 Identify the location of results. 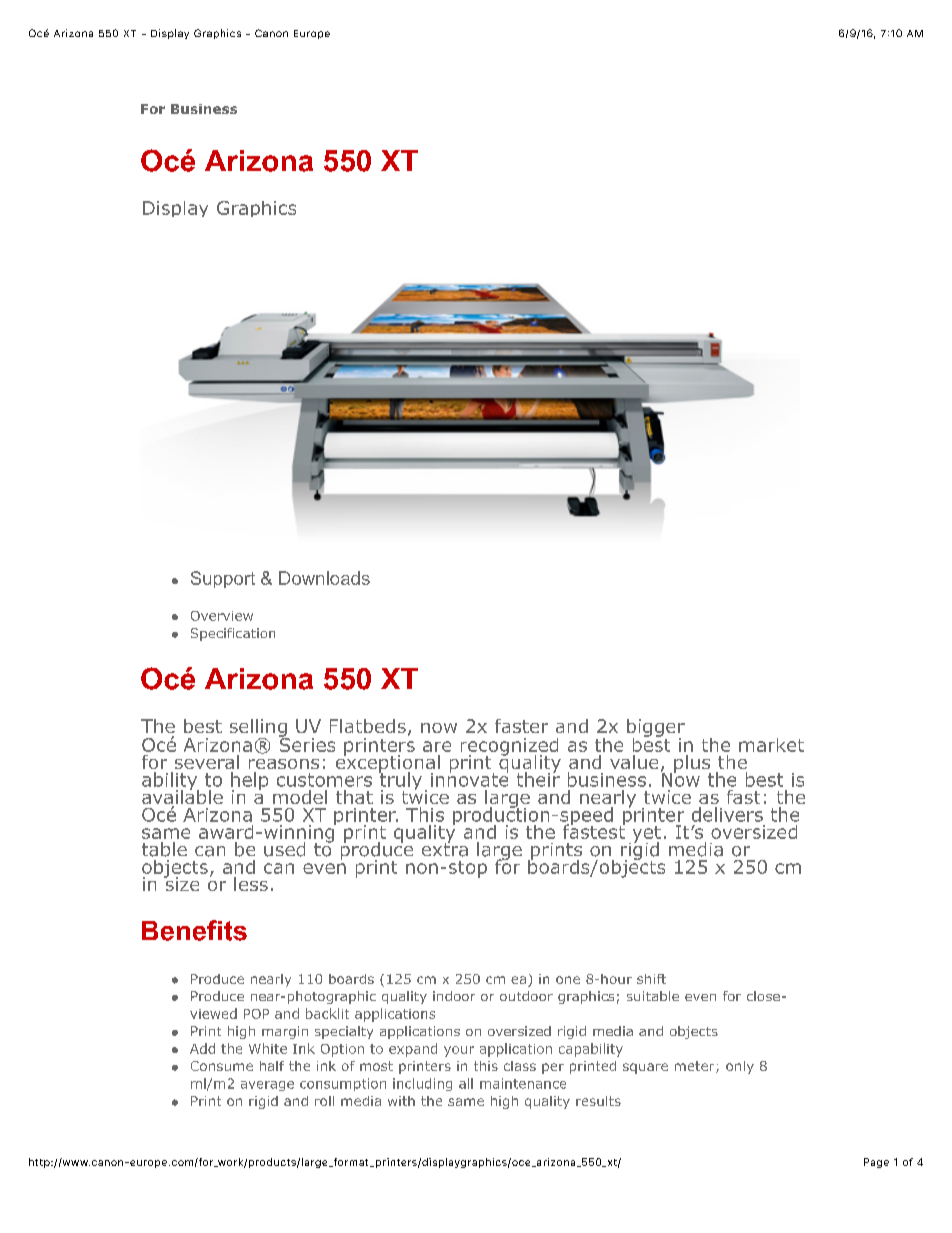
(598, 1101).
